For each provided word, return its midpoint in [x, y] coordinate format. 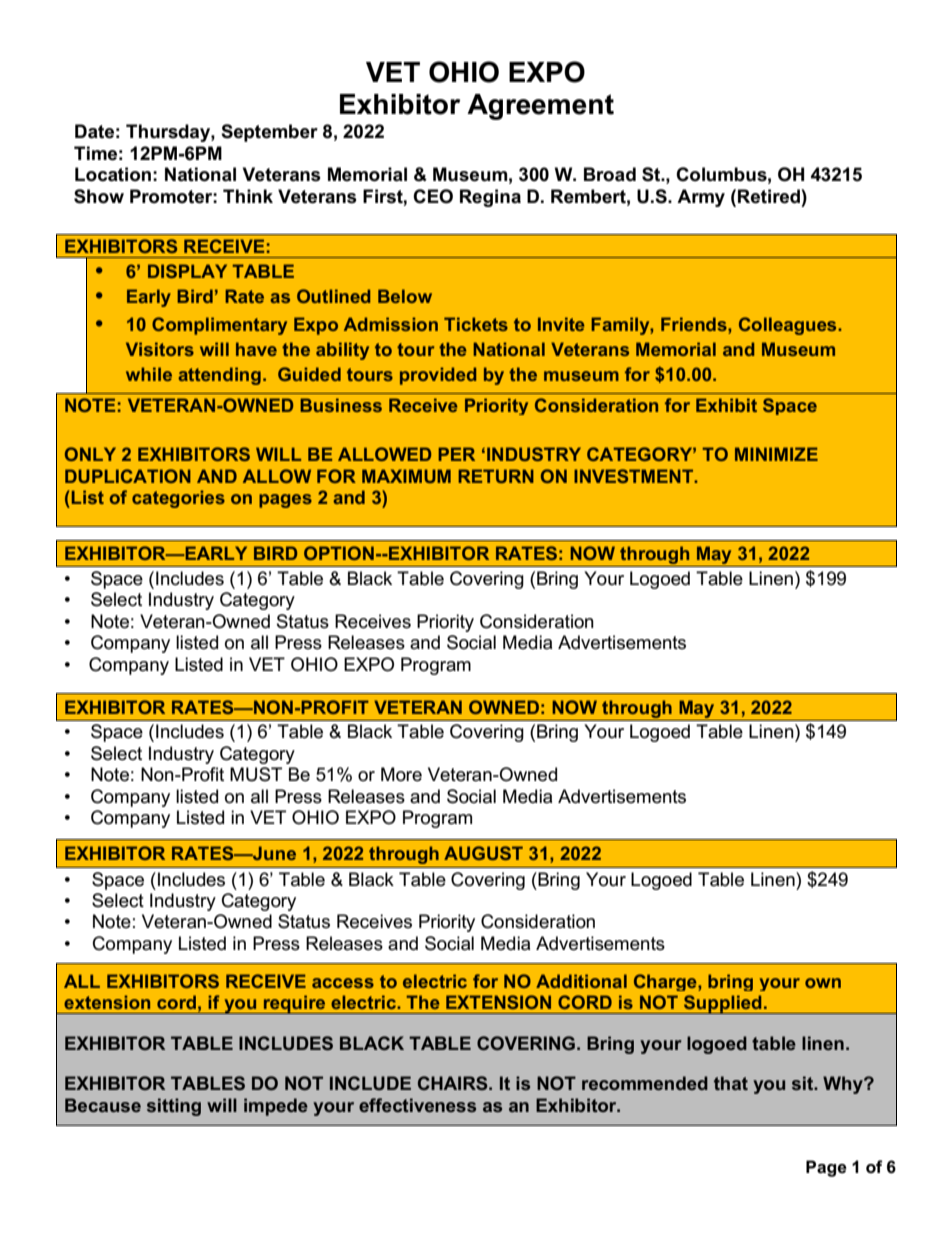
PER [456, 454]
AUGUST [483, 853]
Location [113, 174]
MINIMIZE [776, 454]
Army [701, 198]
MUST [256, 774]
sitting [174, 1107]
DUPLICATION [128, 476]
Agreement [540, 107]
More [401, 774]
